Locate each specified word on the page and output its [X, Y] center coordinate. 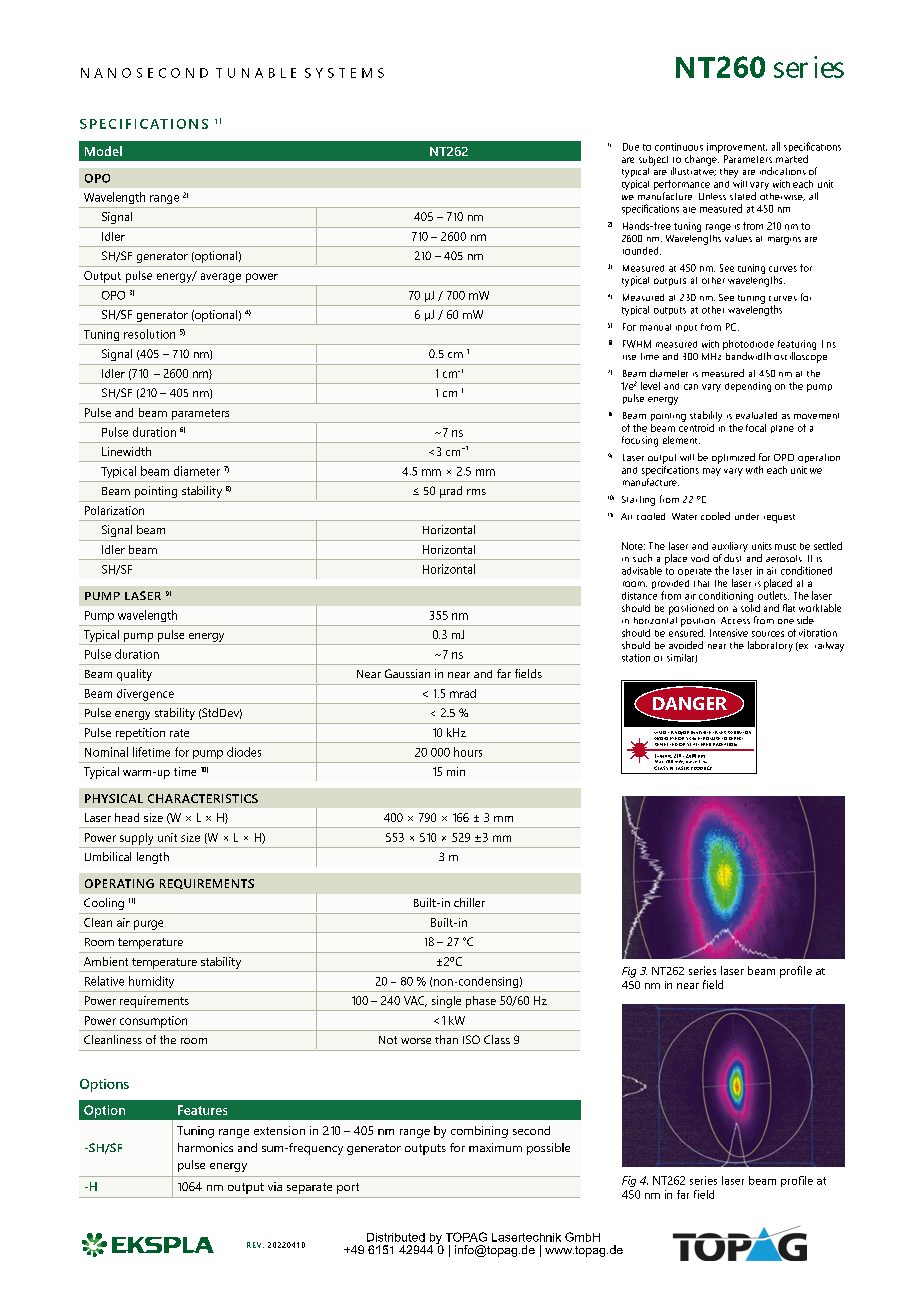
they [729, 173]
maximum [495, 1147]
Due [631, 147]
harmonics [205, 1147]
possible [548, 1149]
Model [103, 151]
